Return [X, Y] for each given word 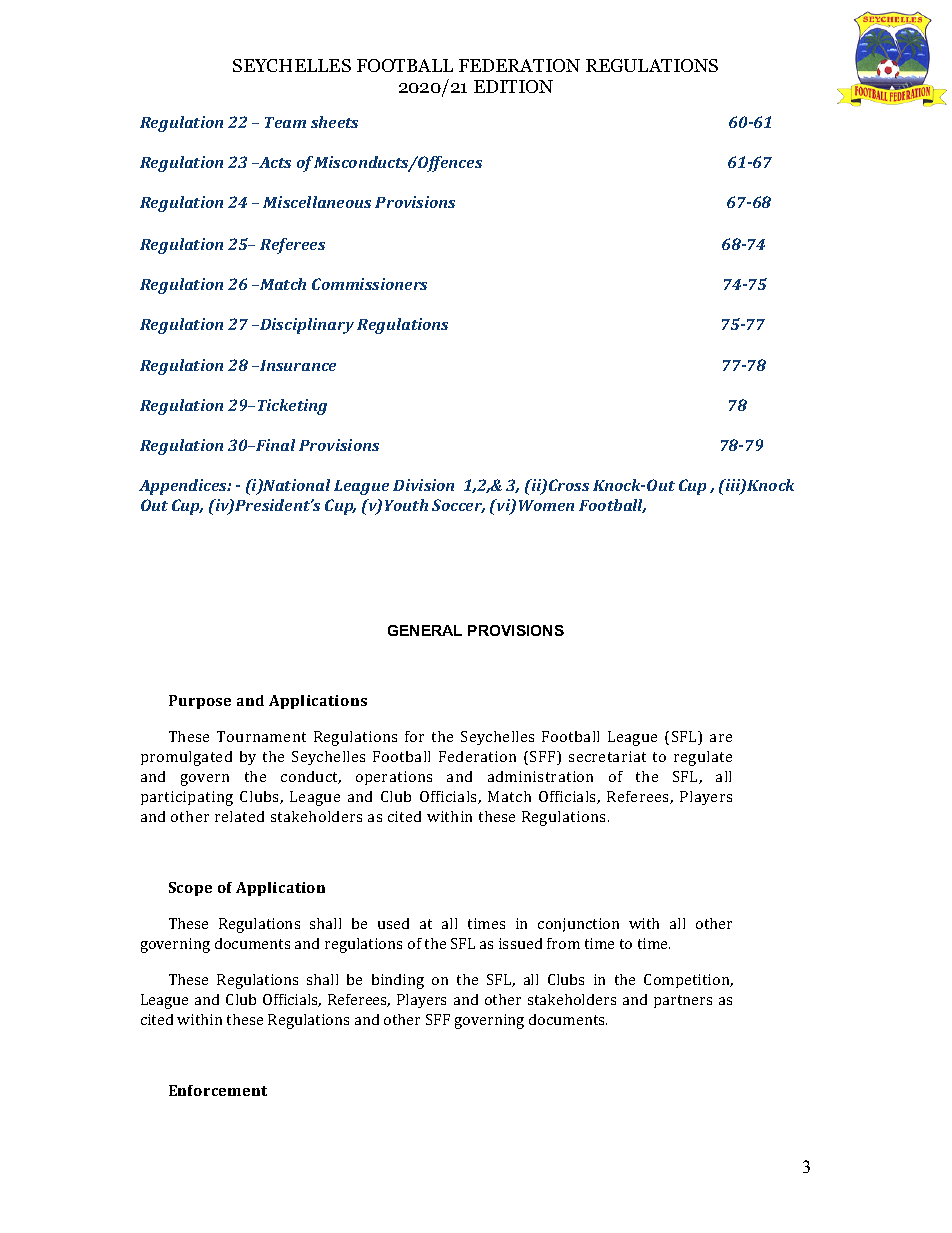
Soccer [458, 506]
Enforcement [218, 1090]
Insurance [297, 365]
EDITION [513, 86]
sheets [334, 122]
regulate [703, 758]
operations [394, 778]
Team [285, 122]
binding [398, 981]
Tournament [261, 736]
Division [423, 485]
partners [683, 1001]
